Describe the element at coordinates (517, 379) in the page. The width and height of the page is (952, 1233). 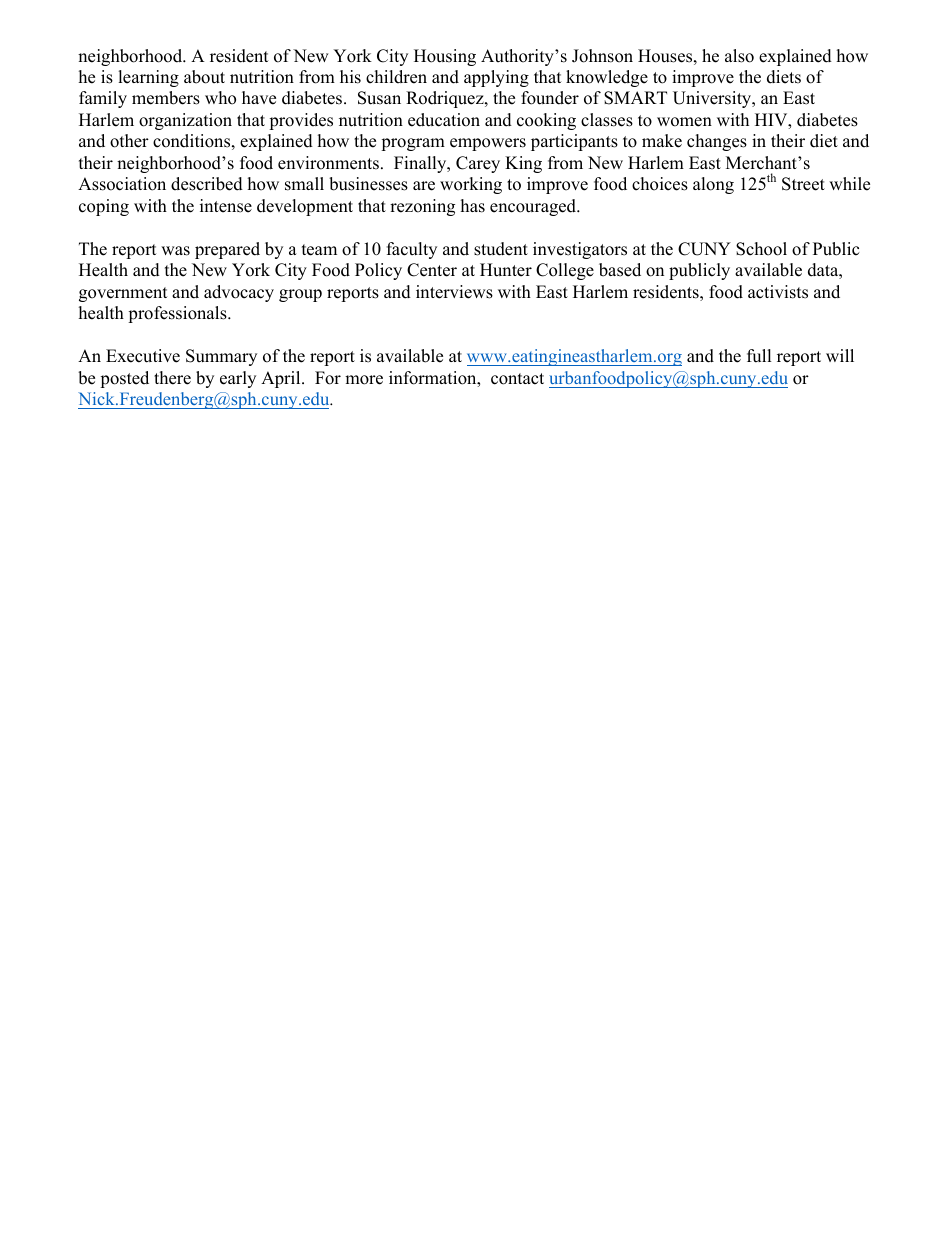
I see `contact` at that location.
